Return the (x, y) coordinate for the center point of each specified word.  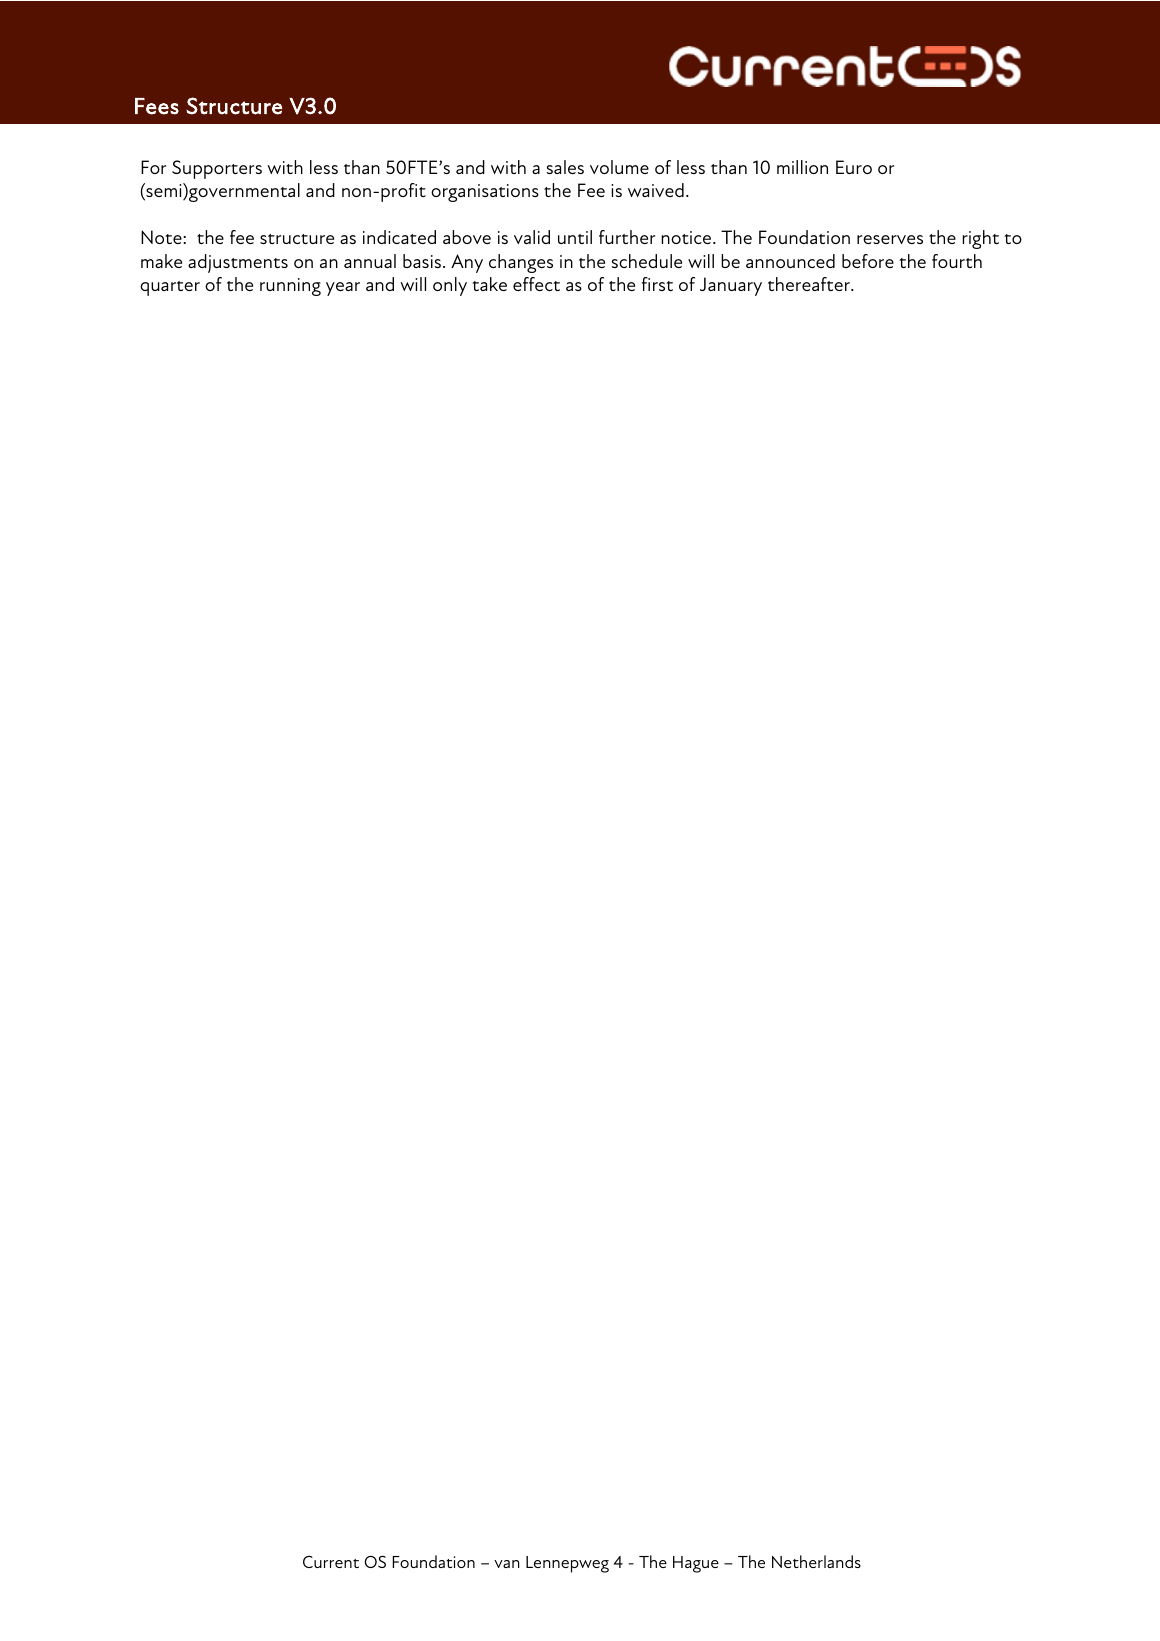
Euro (854, 167)
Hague (696, 1564)
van (506, 1564)
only (450, 286)
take (489, 284)
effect (536, 284)
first (657, 284)
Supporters (217, 169)
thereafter (810, 284)
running (290, 287)
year (343, 289)
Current (331, 1562)
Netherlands (816, 1561)
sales (565, 167)
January (731, 286)
